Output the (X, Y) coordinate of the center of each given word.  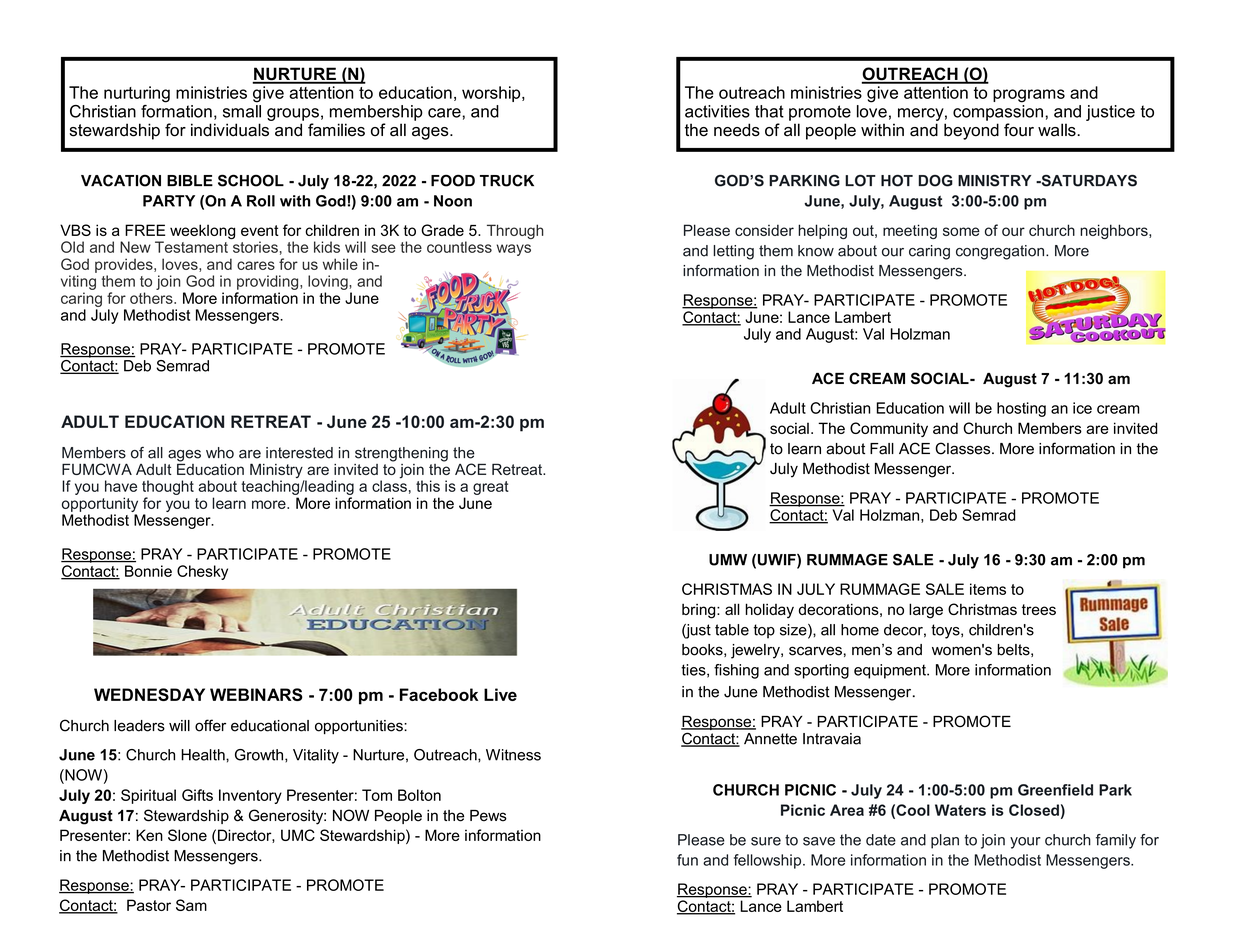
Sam (191, 905)
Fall (882, 449)
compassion (998, 111)
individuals (230, 130)
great (491, 488)
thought (168, 487)
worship (492, 94)
